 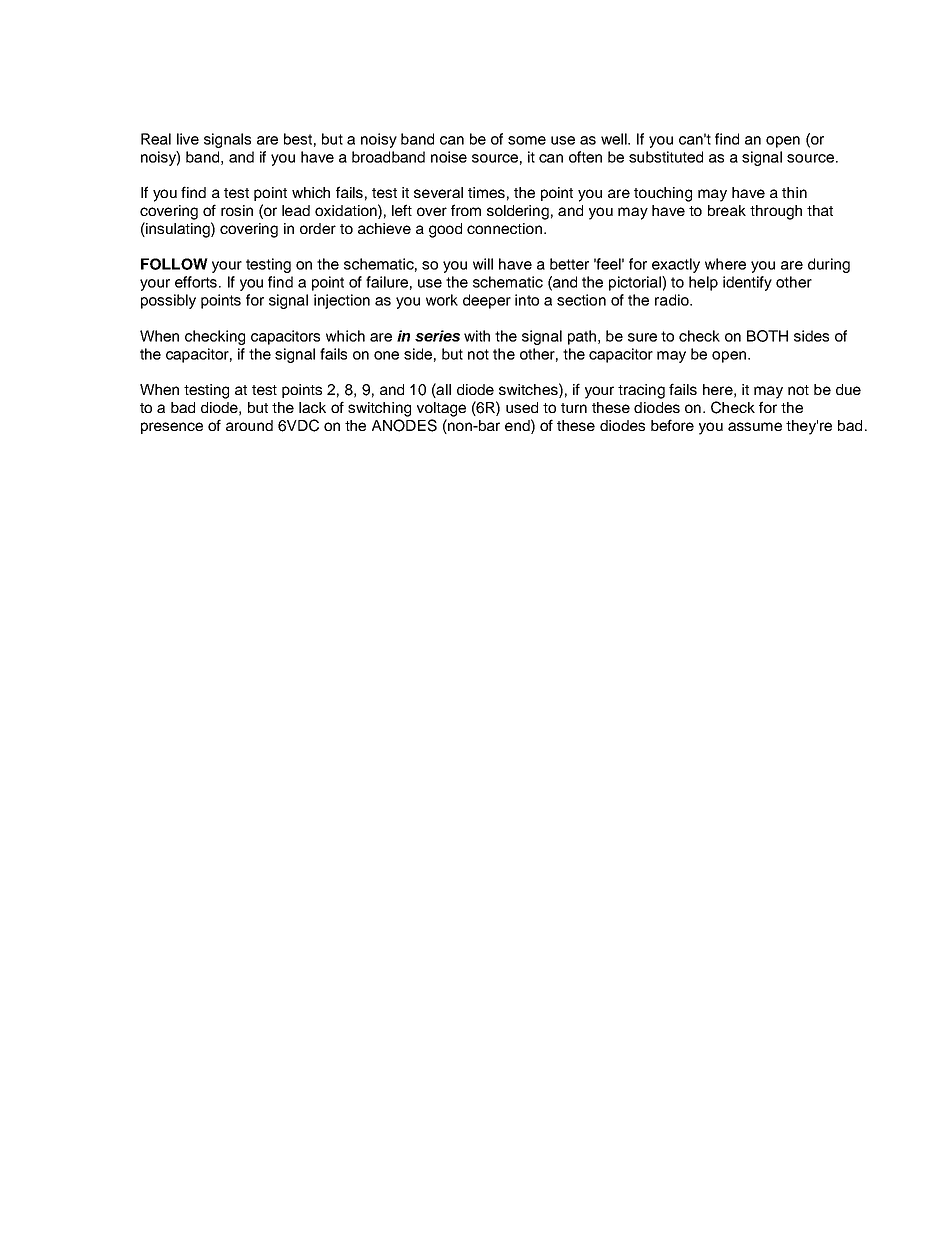 I want to click on efforts, so click(x=197, y=282).
